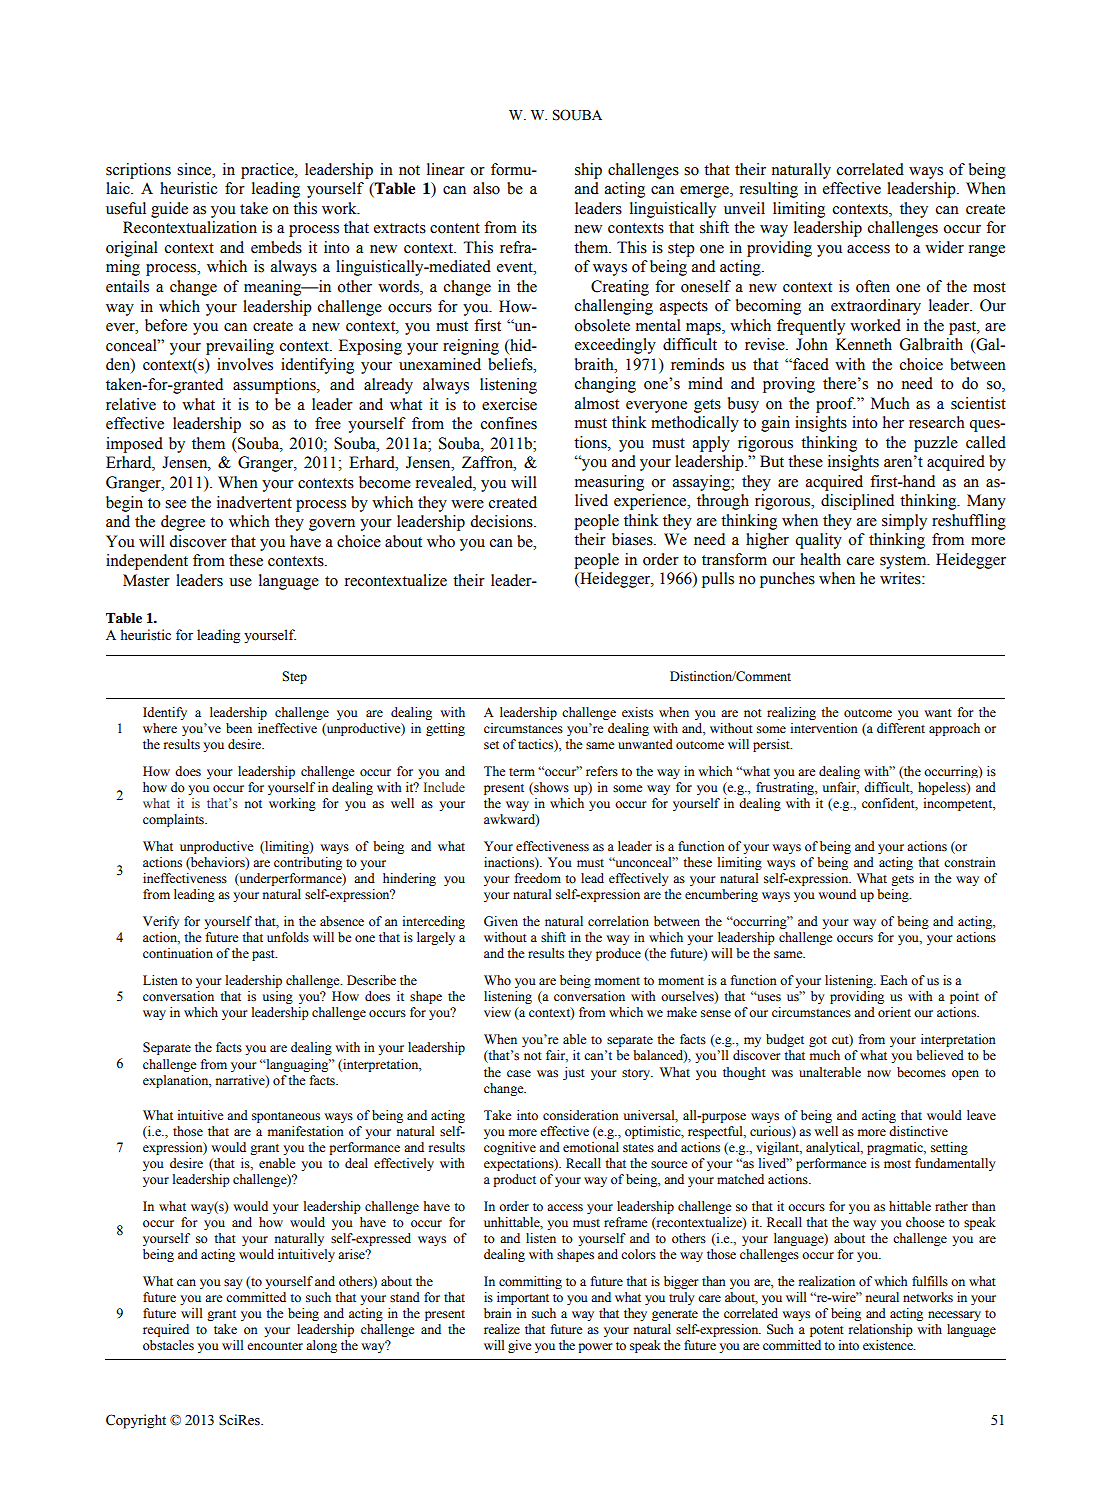 This screenshot has width=1111, height=1508. I want to click on wider, so click(944, 247).
